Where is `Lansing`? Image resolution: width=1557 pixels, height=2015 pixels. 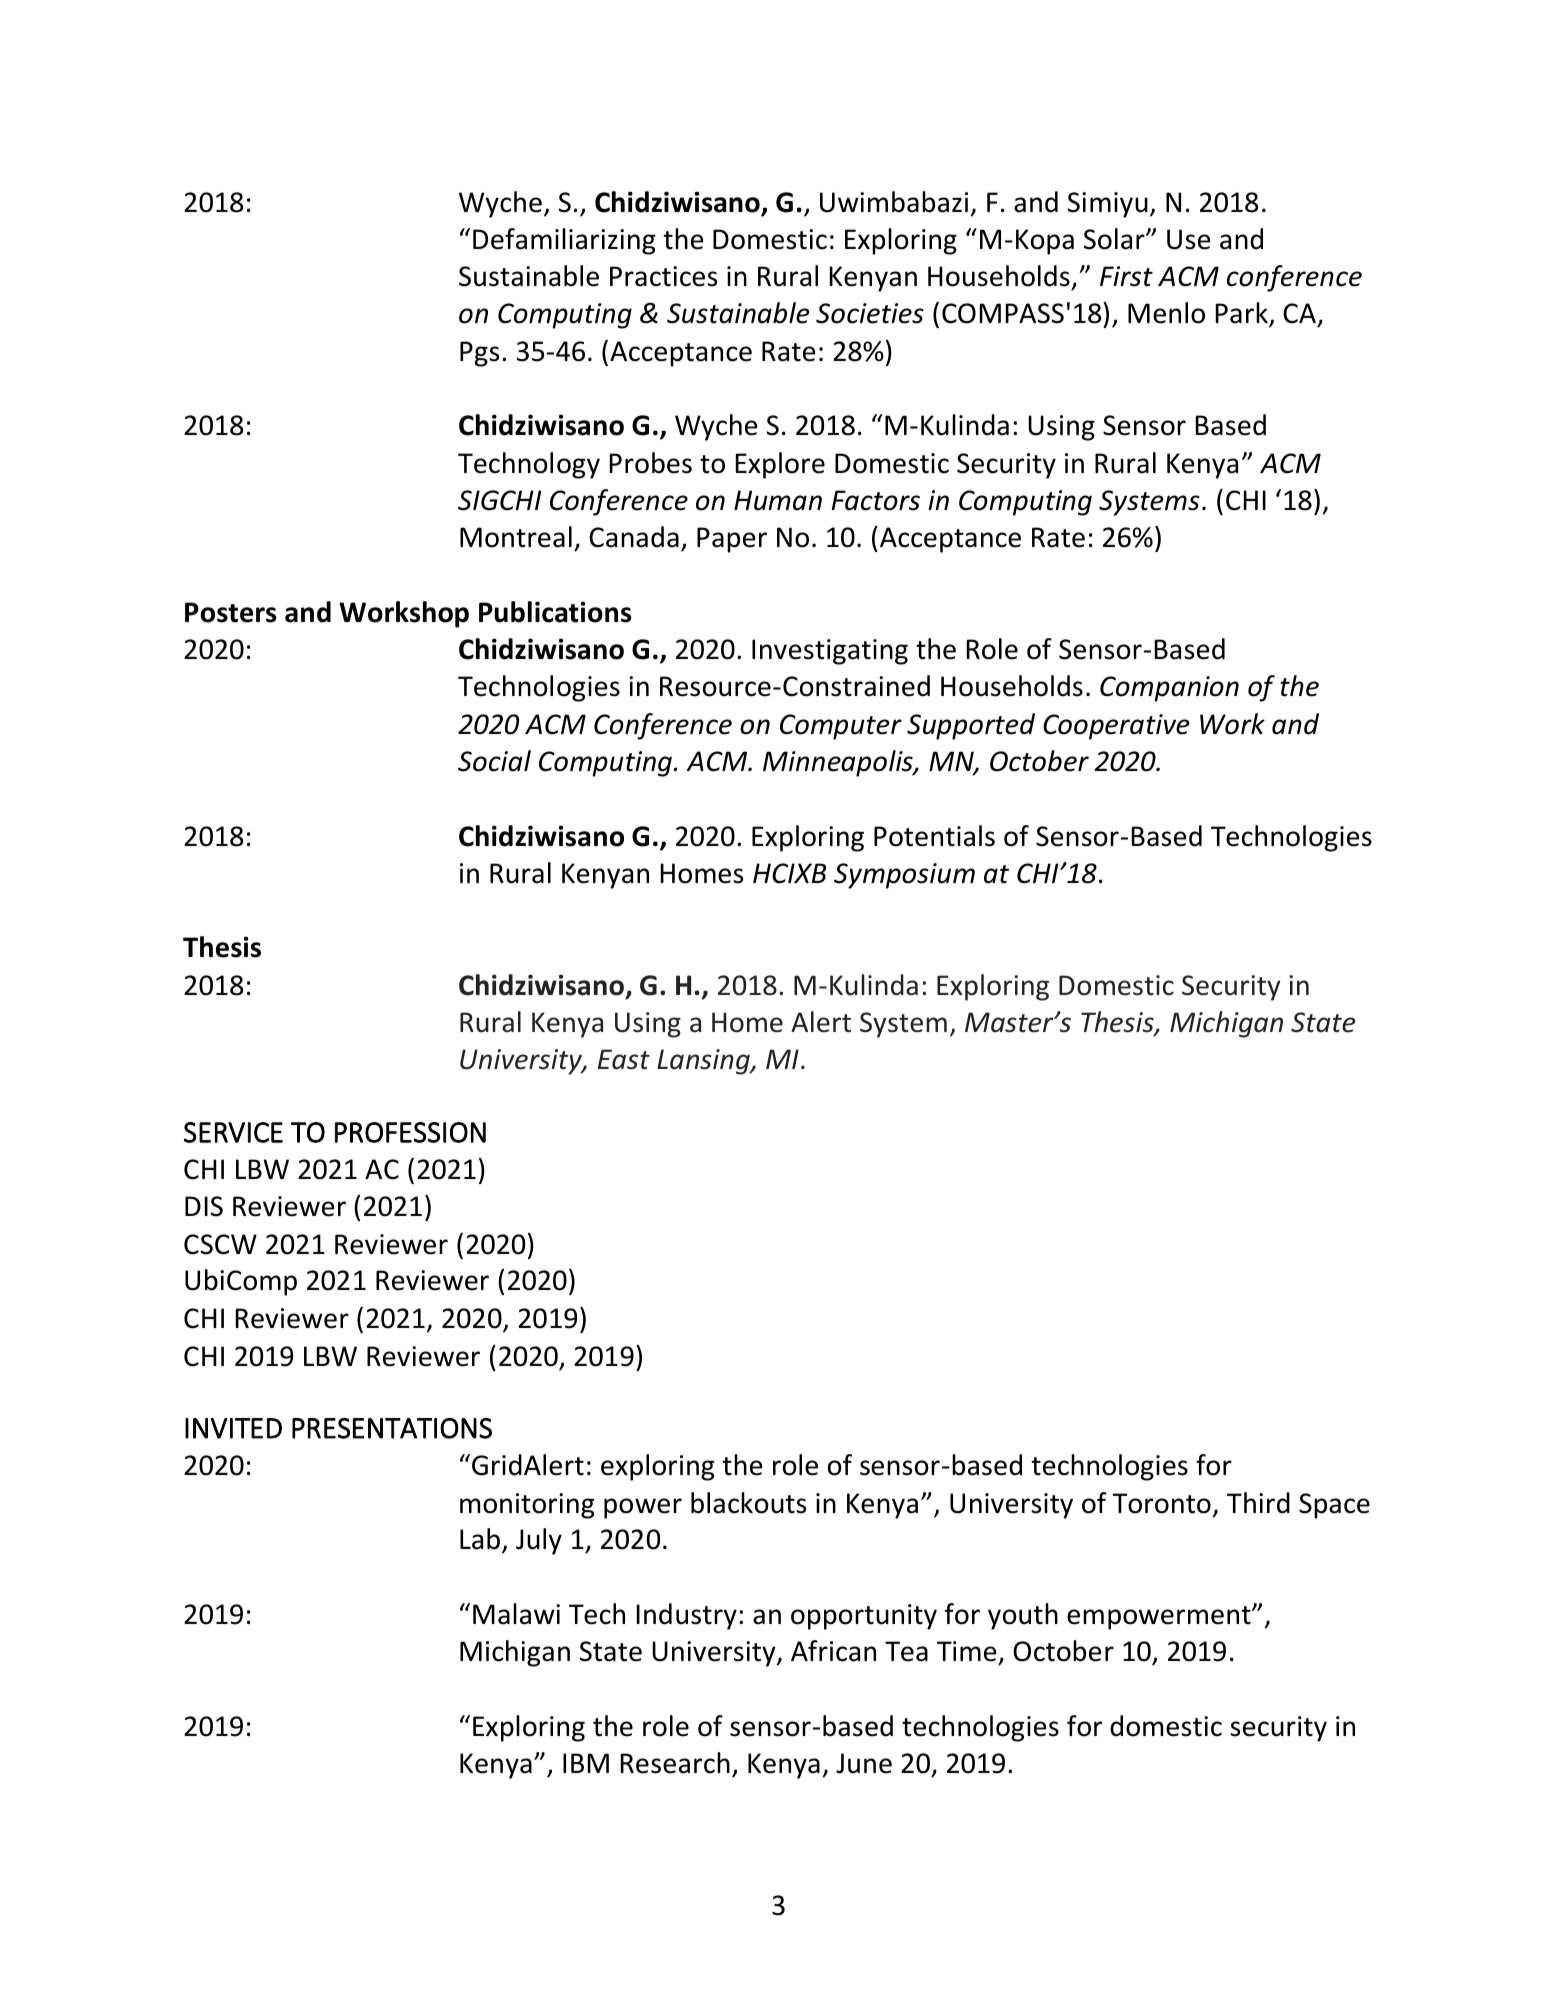 Lansing is located at coordinates (704, 1062).
